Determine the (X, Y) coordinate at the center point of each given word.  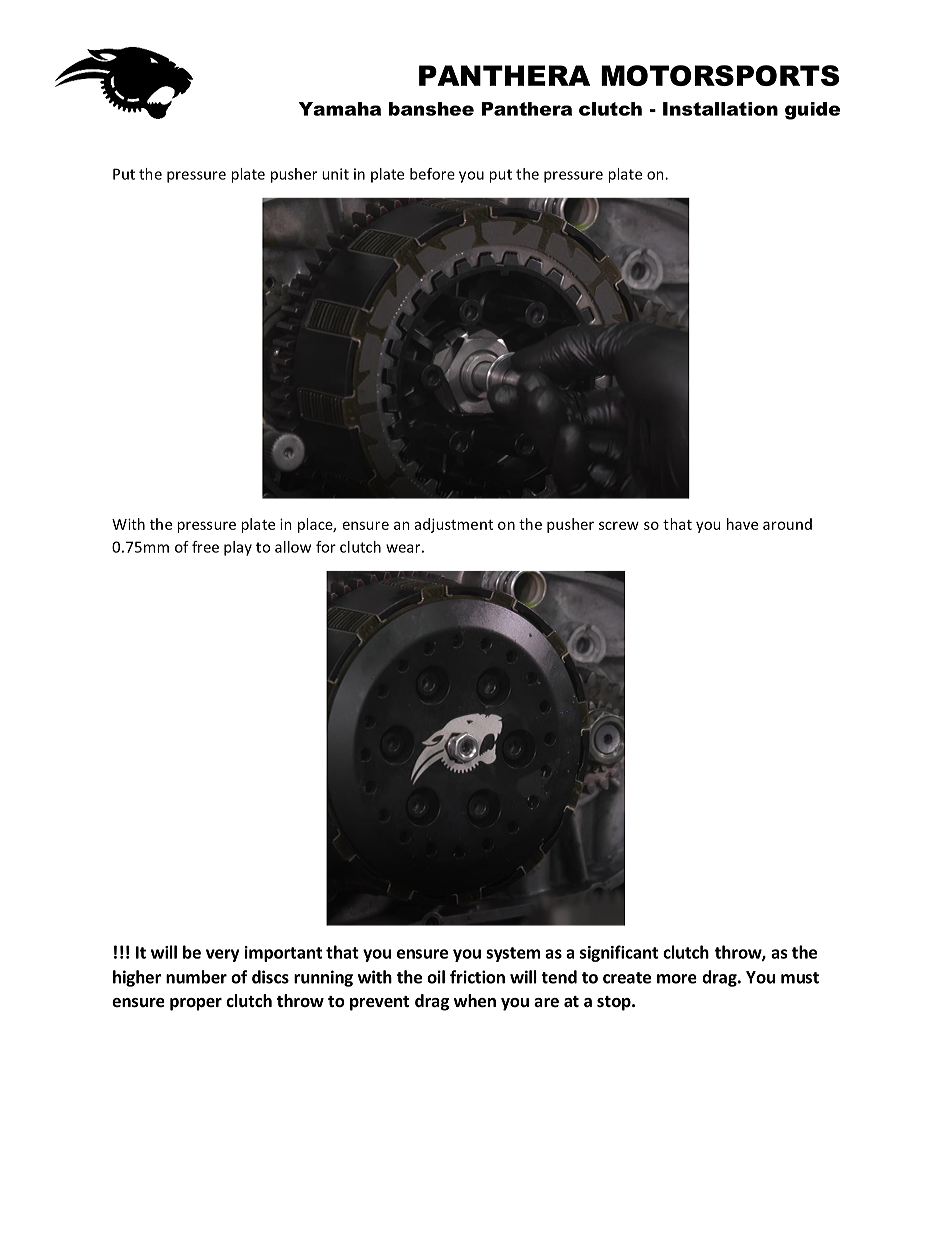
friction (477, 977)
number (196, 977)
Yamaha (340, 109)
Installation (720, 109)
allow (293, 547)
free (205, 547)
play (238, 548)
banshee (431, 109)
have (742, 524)
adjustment (454, 525)
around (787, 524)
